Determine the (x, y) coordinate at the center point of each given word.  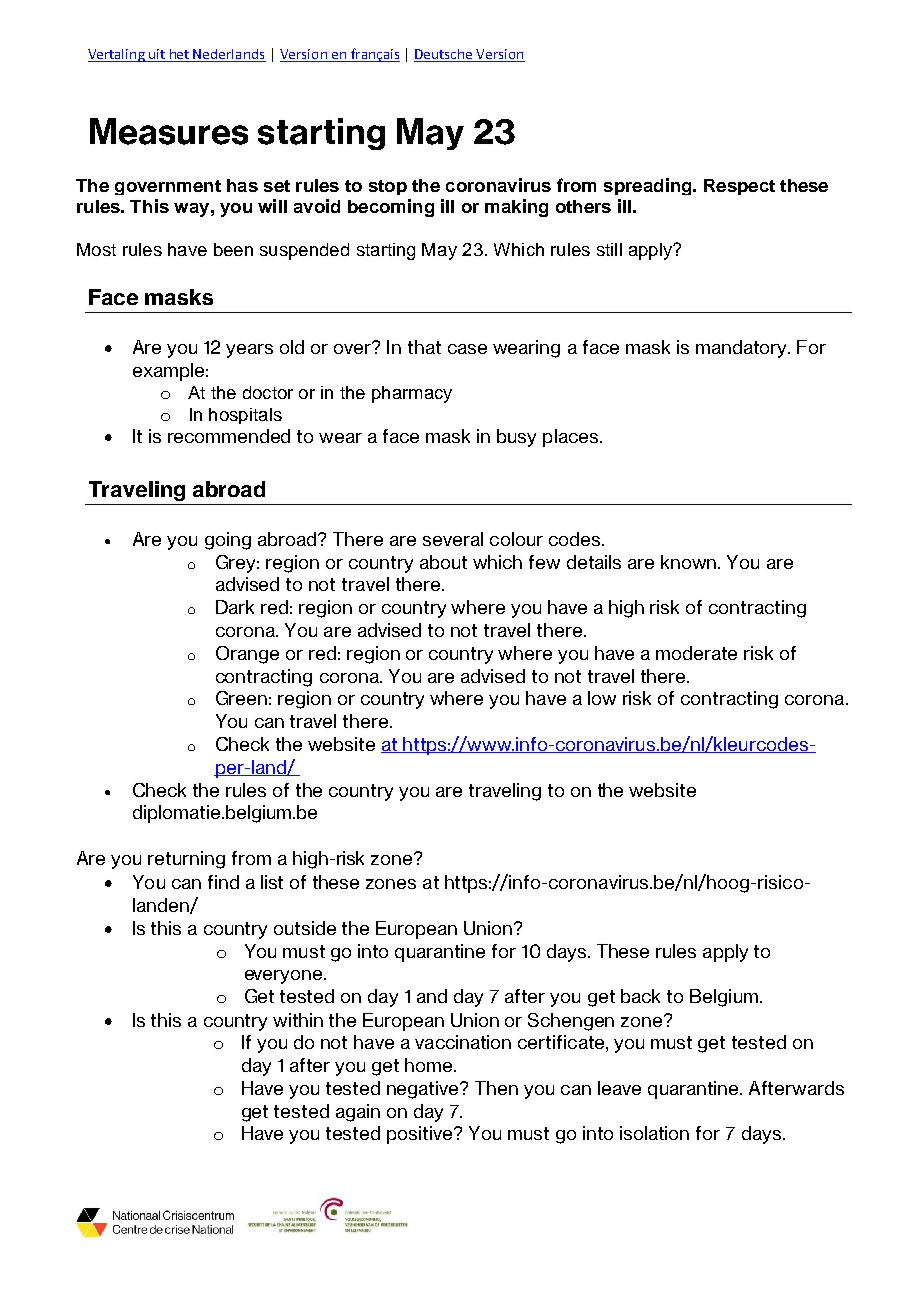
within (298, 1020)
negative (424, 1090)
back (640, 996)
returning (186, 860)
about (443, 562)
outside (305, 928)
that (424, 347)
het (179, 54)
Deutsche (443, 54)
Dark (235, 607)
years (249, 351)
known (690, 562)
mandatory (743, 349)
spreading (649, 186)
